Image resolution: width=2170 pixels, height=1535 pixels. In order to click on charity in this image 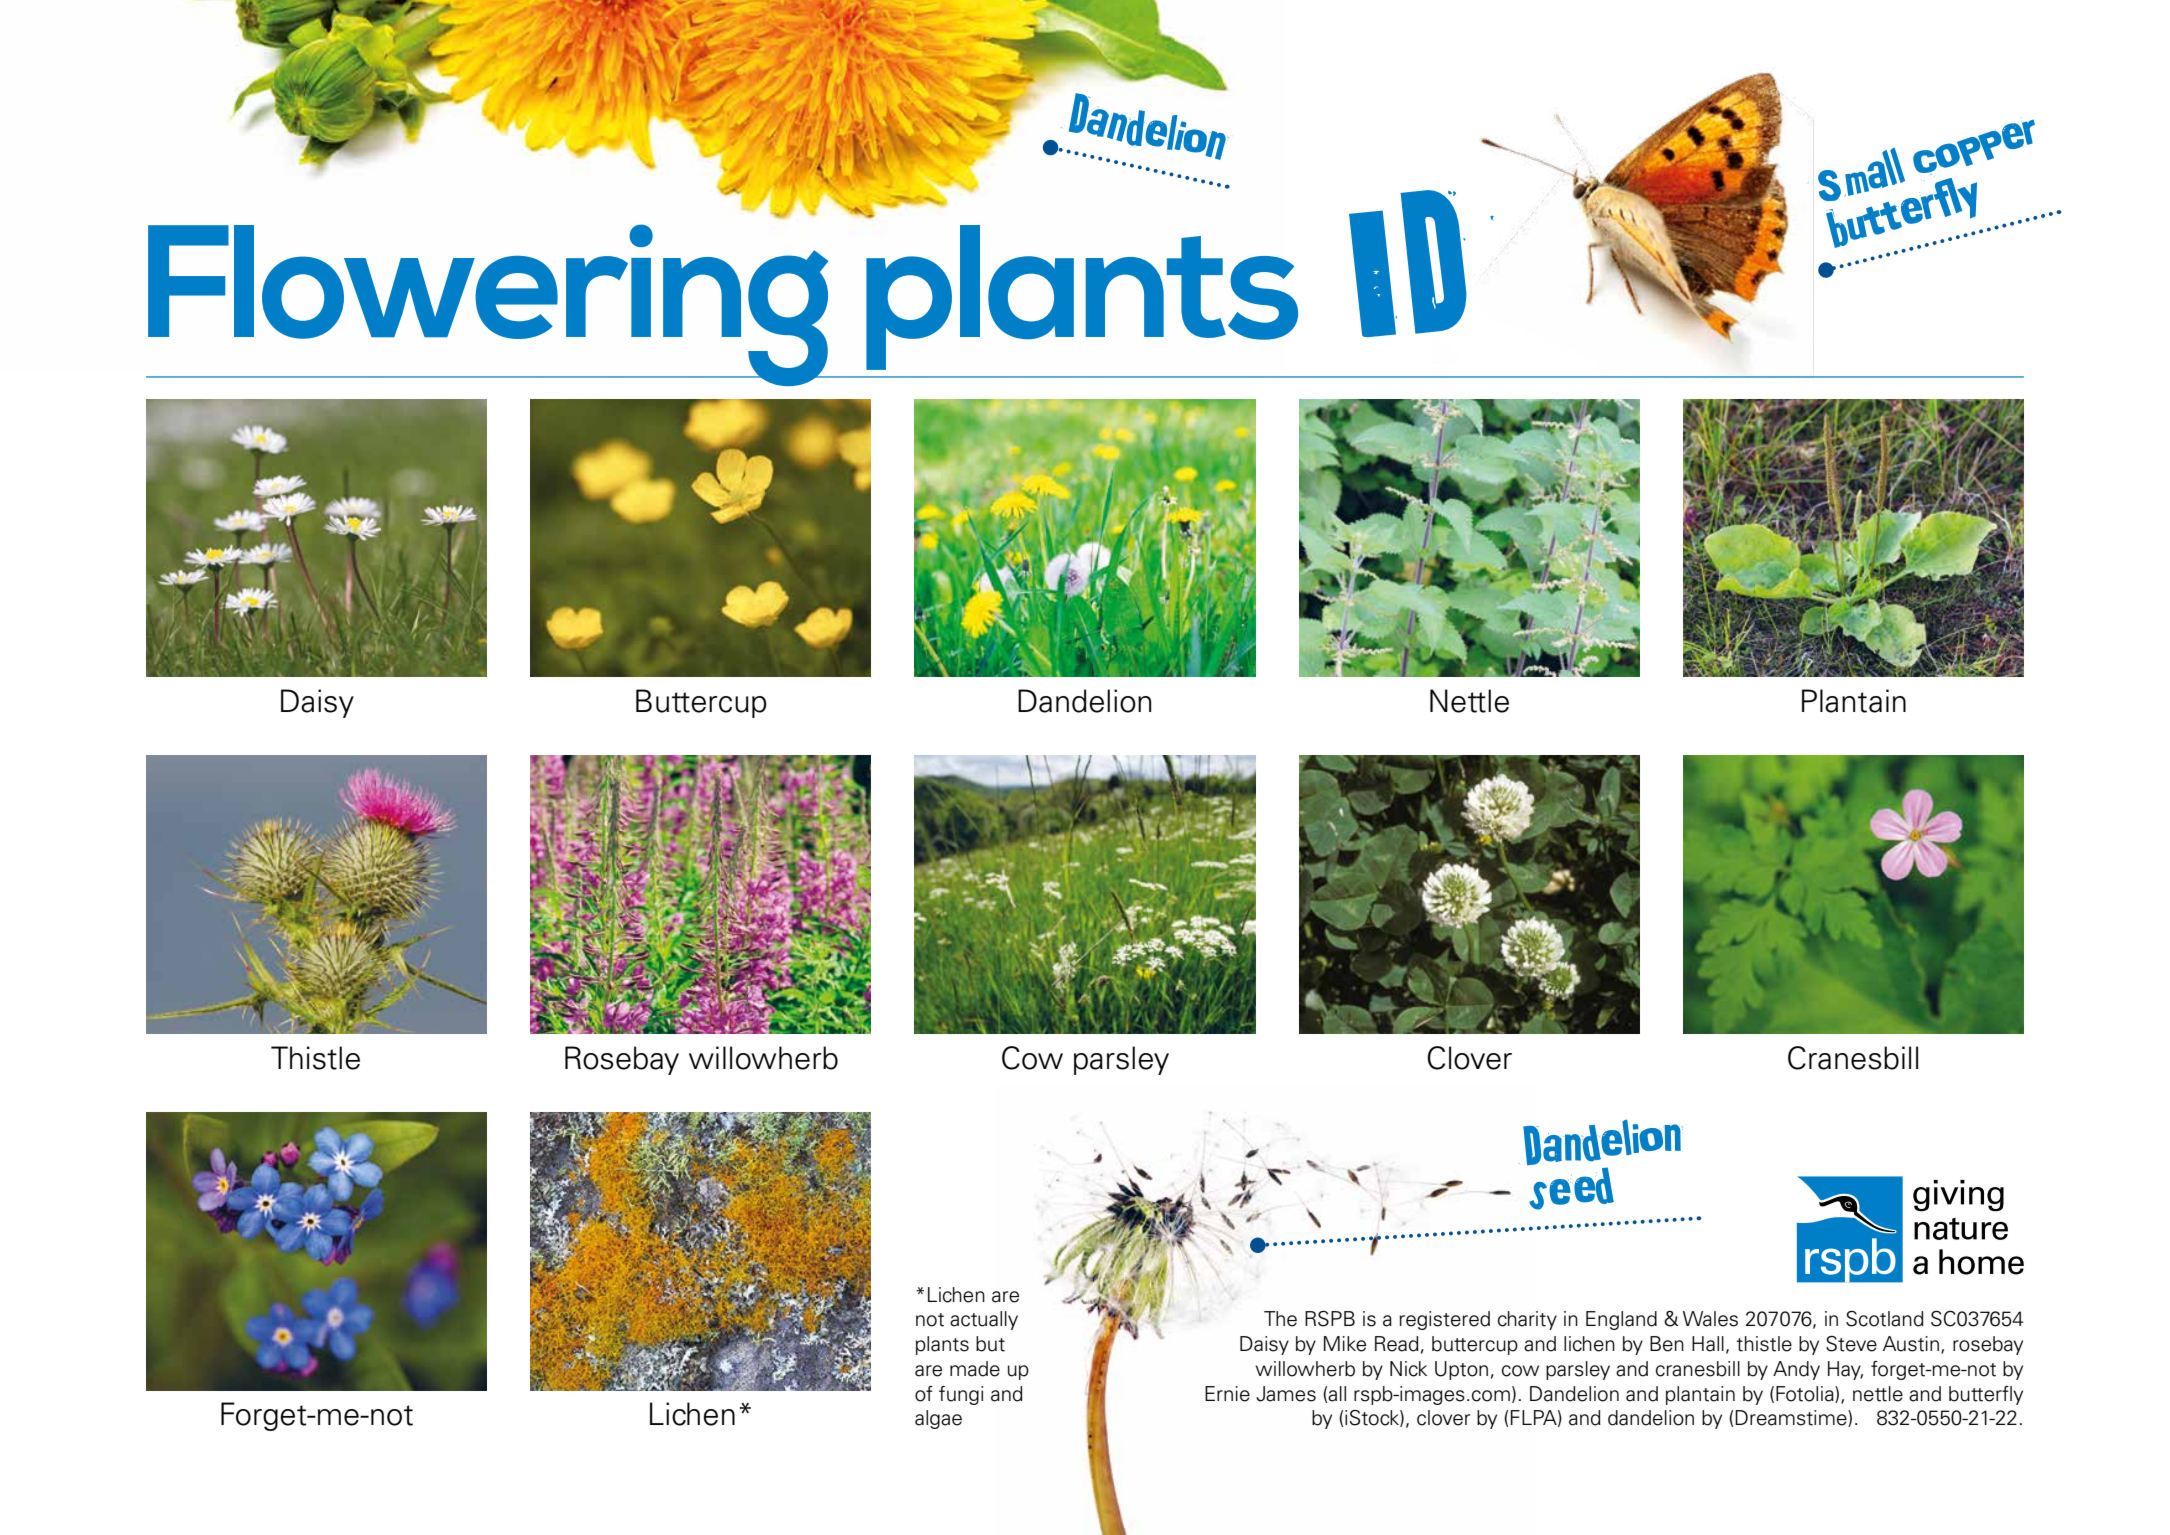, I will do `click(1527, 1320)`.
